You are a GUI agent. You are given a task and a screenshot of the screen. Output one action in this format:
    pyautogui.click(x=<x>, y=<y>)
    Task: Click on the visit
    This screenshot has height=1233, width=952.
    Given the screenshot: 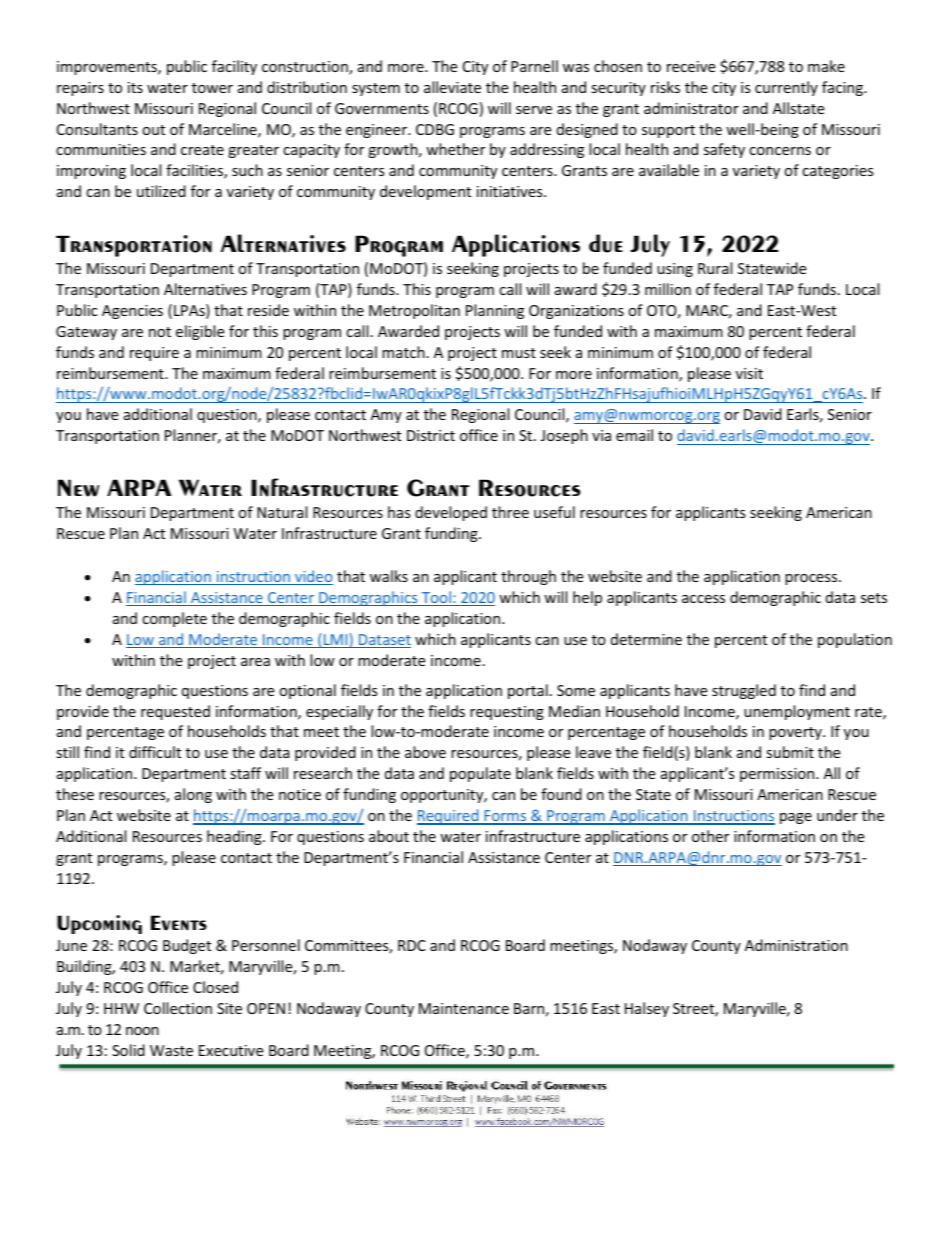 What is the action you would take?
    pyautogui.click(x=749, y=373)
